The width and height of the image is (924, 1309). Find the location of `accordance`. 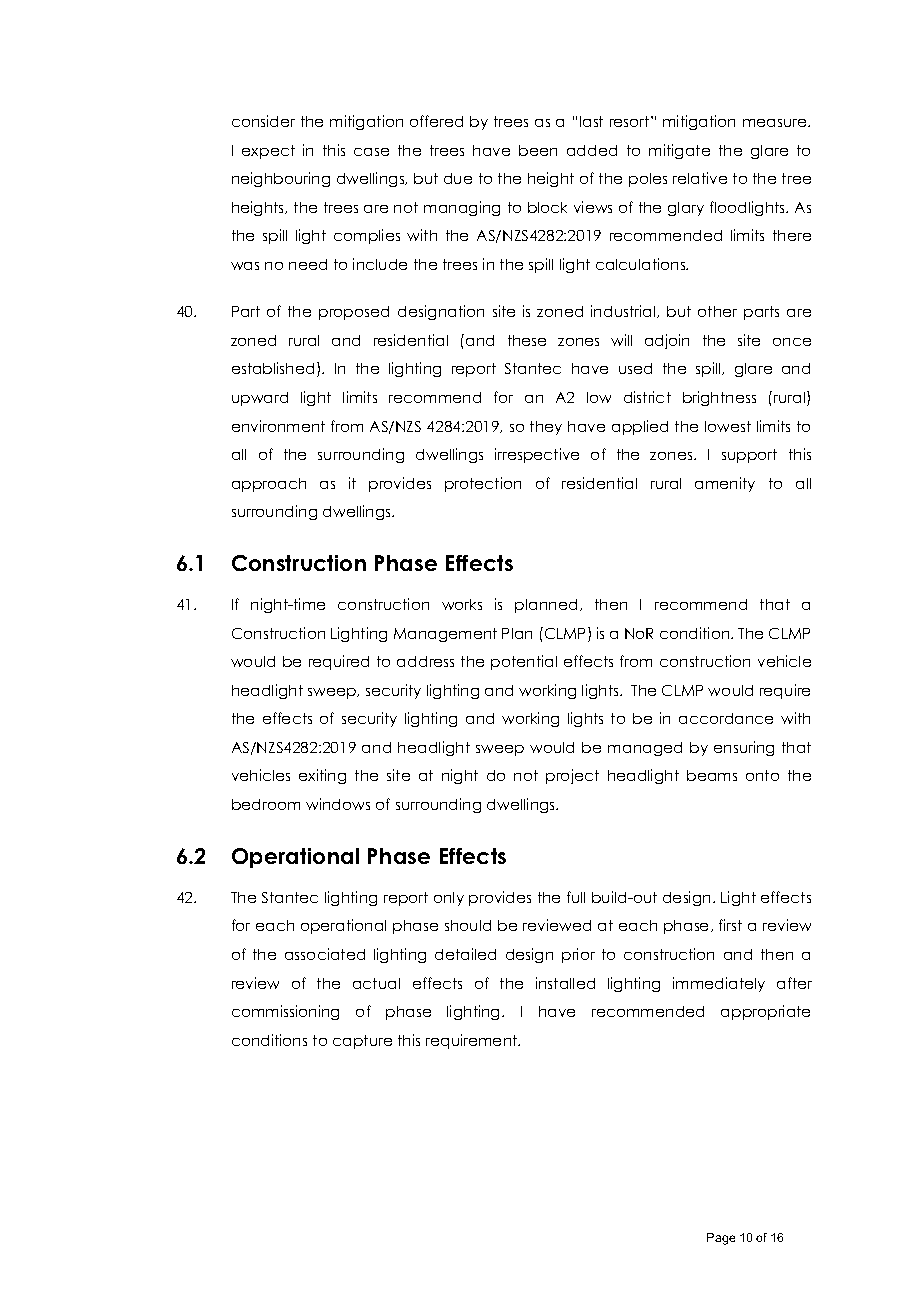

accordance is located at coordinates (726, 718).
